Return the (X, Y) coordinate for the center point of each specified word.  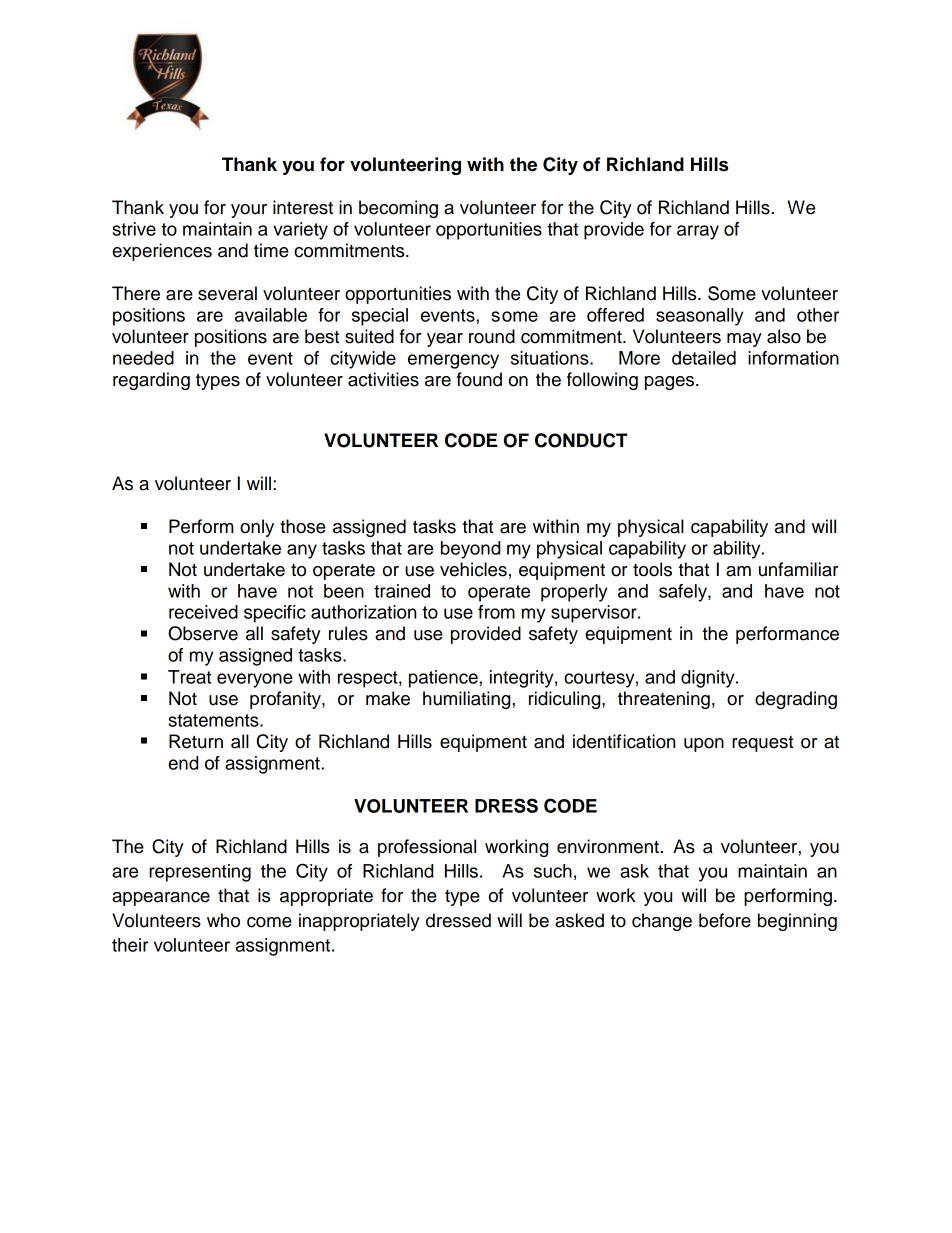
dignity (709, 679)
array (698, 232)
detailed (704, 358)
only (257, 528)
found (479, 379)
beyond (470, 550)
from (496, 612)
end (183, 763)
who (223, 920)
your (249, 211)
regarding (151, 381)
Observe (203, 633)
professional (427, 848)
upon (704, 745)
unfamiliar (799, 569)
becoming (398, 209)
